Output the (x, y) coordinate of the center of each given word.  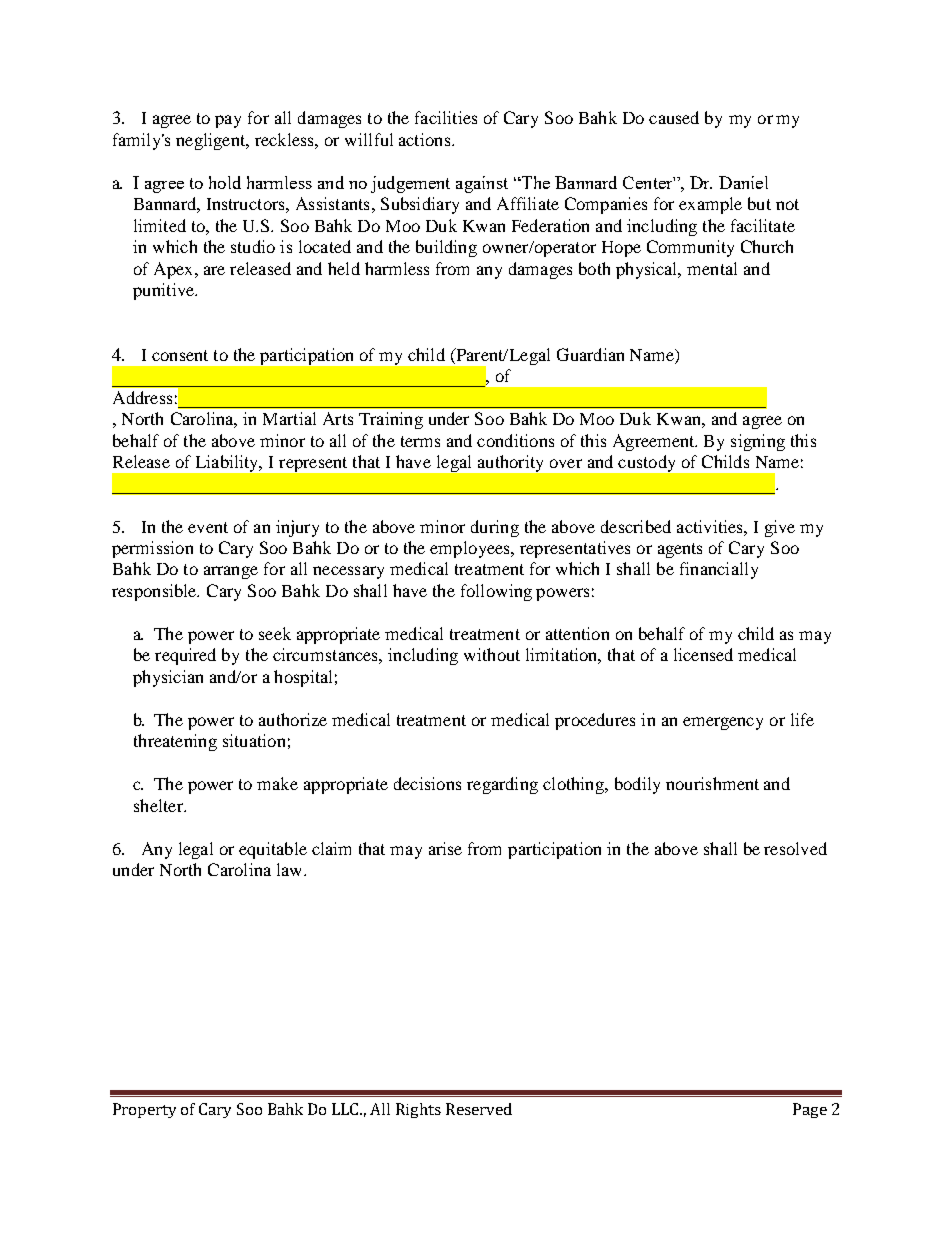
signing (758, 442)
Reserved (479, 1109)
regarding (502, 785)
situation (254, 740)
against (482, 184)
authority (510, 463)
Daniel (743, 182)
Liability (228, 463)
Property (144, 1110)
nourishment (712, 783)
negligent (212, 141)
